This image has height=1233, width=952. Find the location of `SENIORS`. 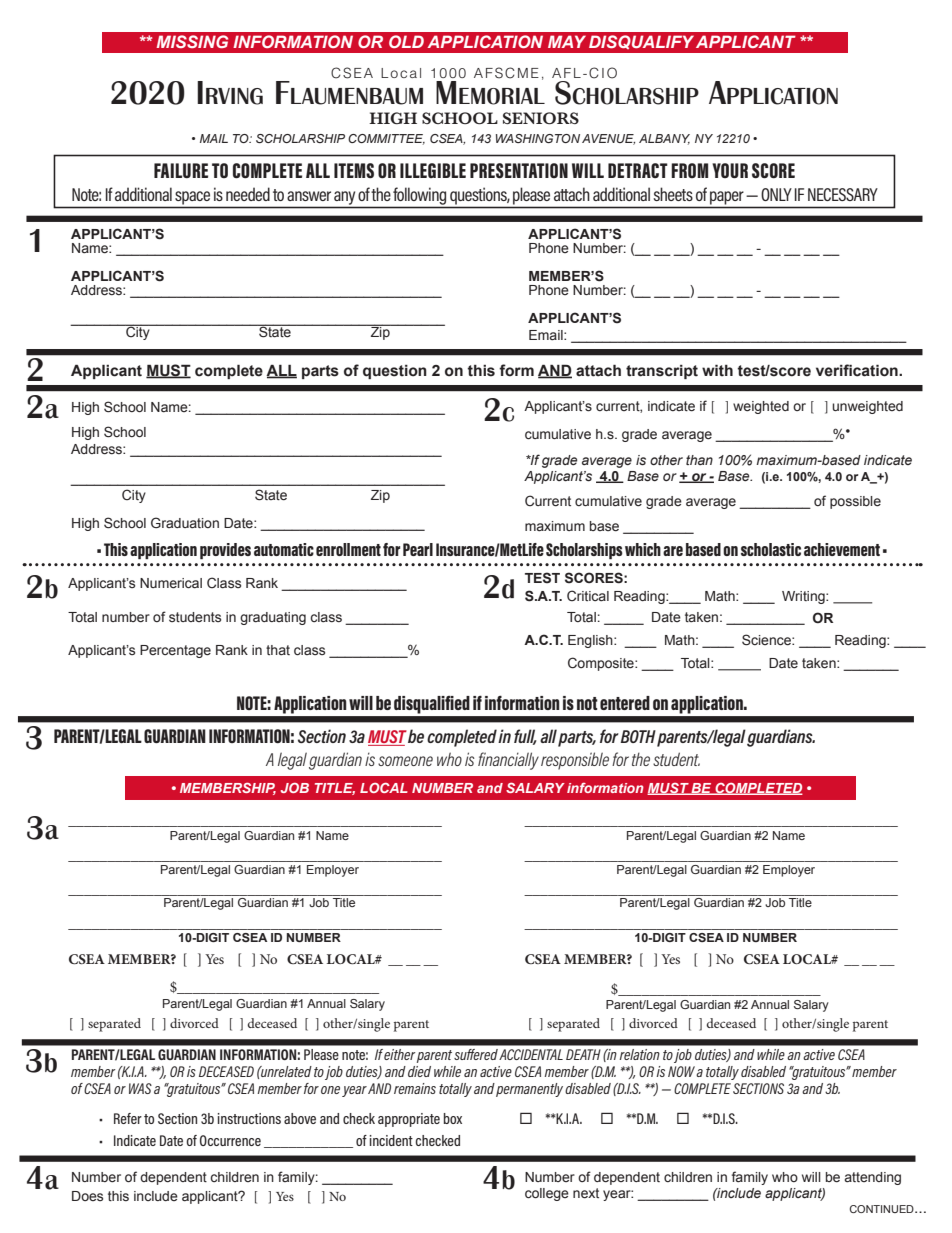

SENIORS is located at coordinates (541, 118).
